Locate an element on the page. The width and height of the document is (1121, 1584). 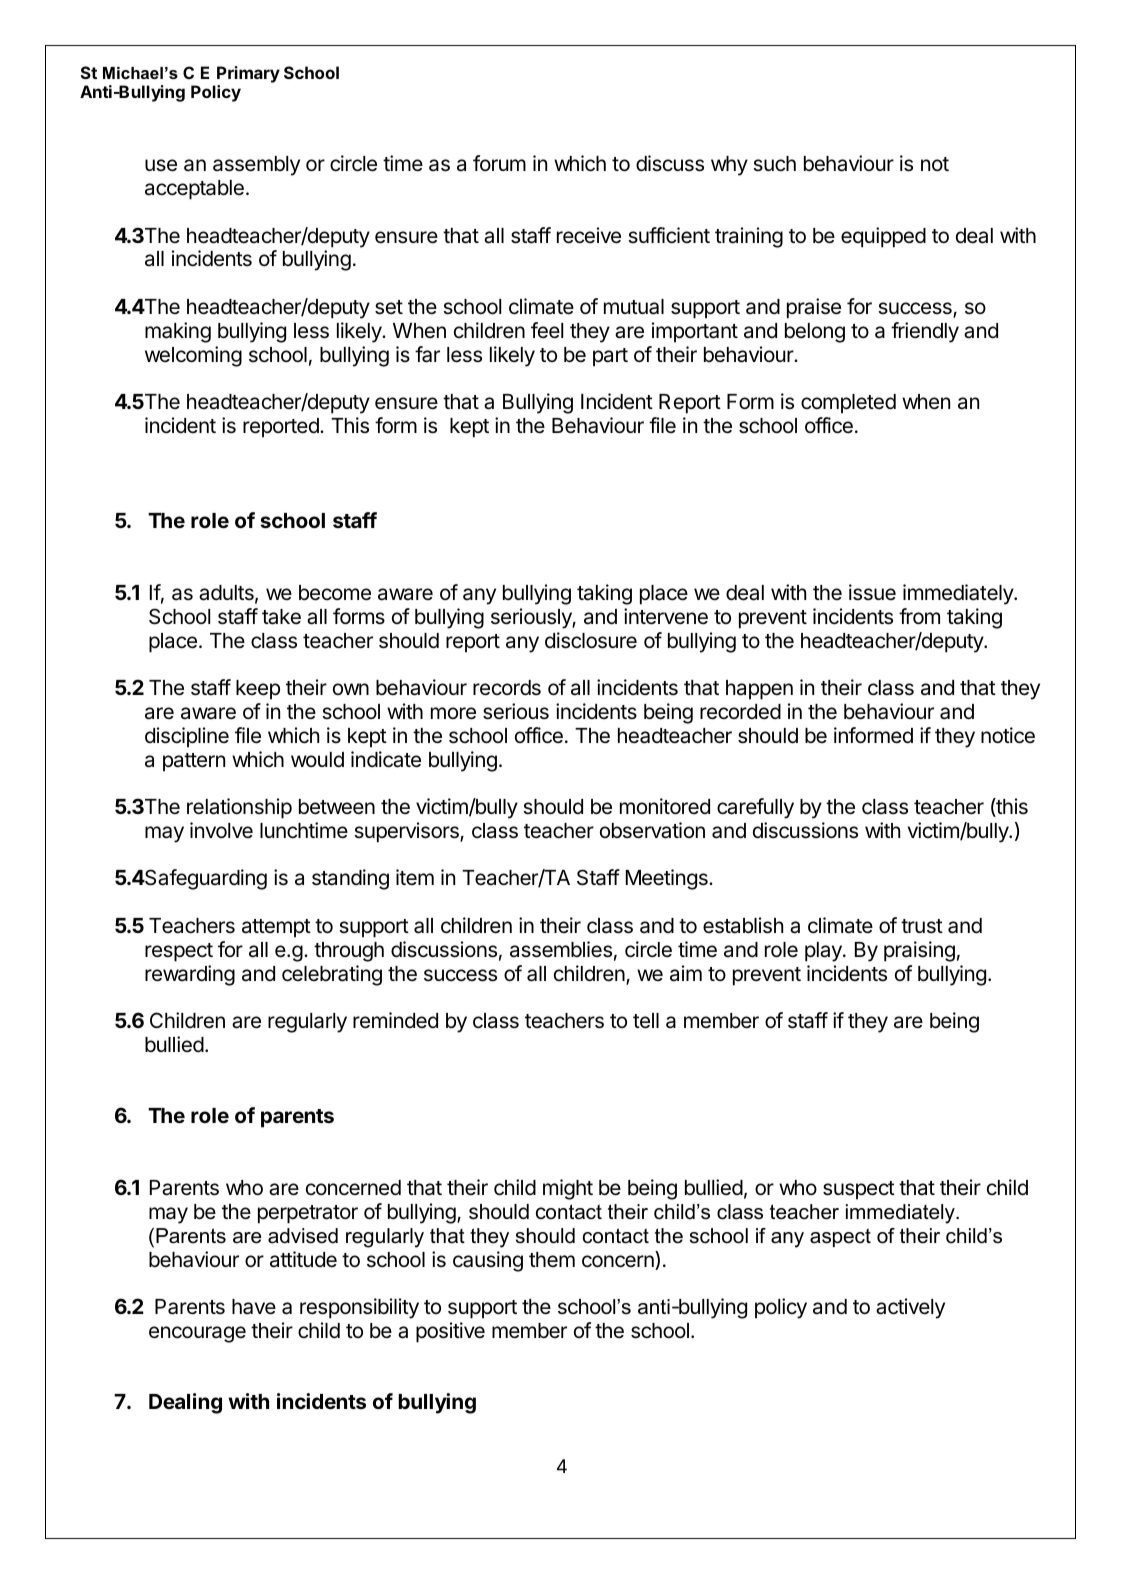
forum is located at coordinates (499, 163).
